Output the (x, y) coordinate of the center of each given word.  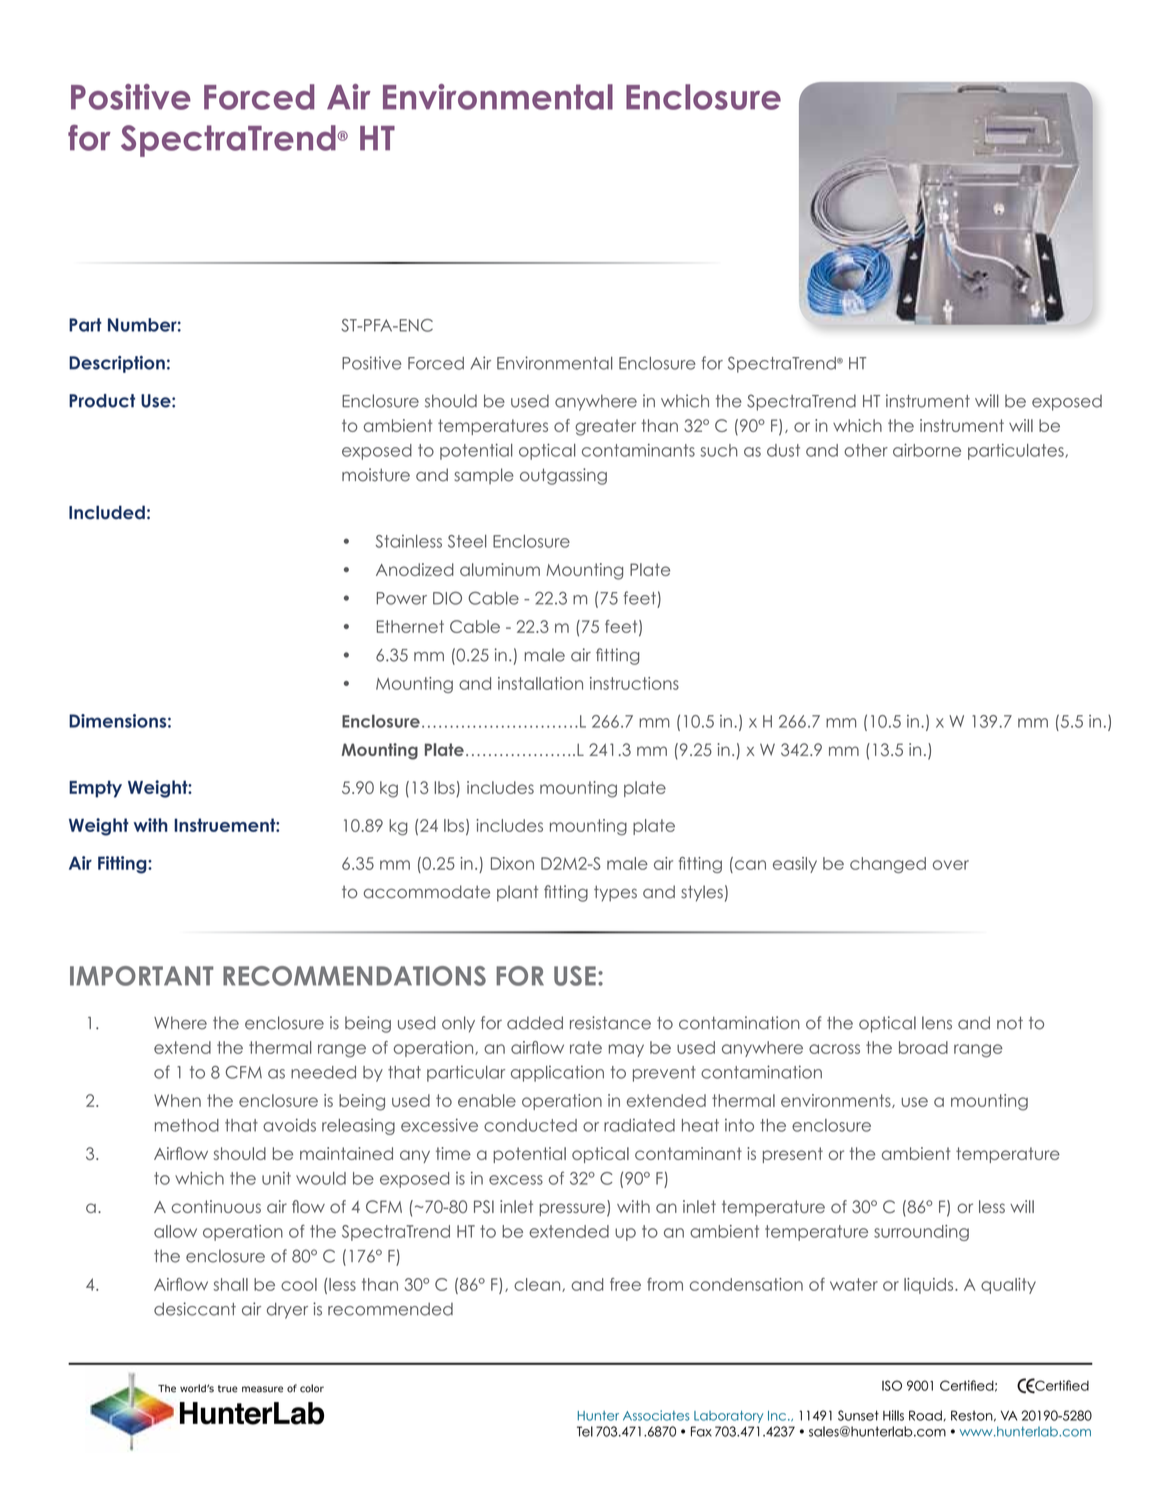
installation (540, 683)
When (177, 1100)
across (834, 1049)
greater (605, 427)
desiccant (195, 1309)
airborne (927, 450)
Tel (585, 1431)
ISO (892, 1385)
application (557, 1073)
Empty (95, 789)
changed (888, 865)
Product (102, 401)
